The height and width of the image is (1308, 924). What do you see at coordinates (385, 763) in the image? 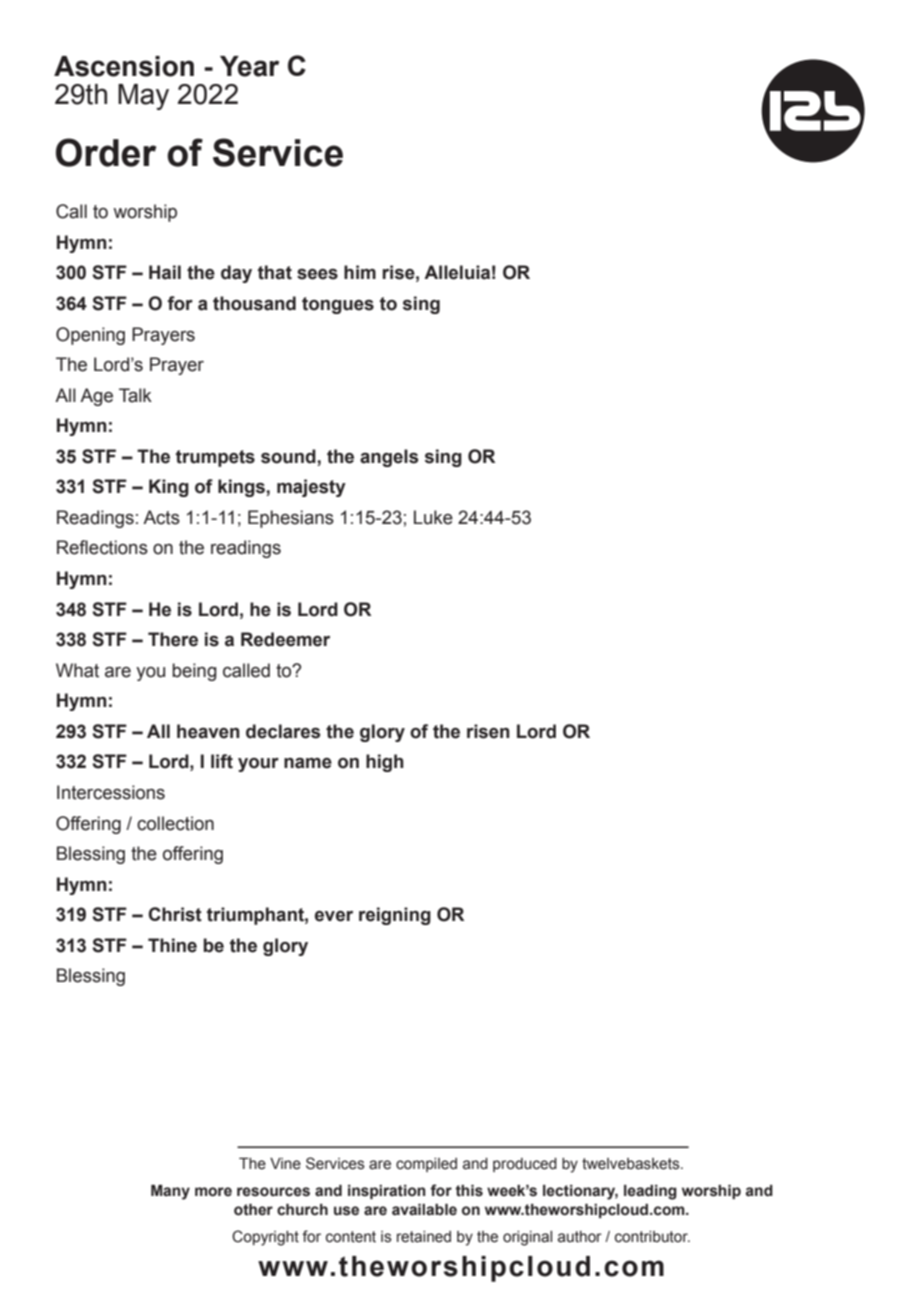
I see `high` at bounding box center [385, 763].
